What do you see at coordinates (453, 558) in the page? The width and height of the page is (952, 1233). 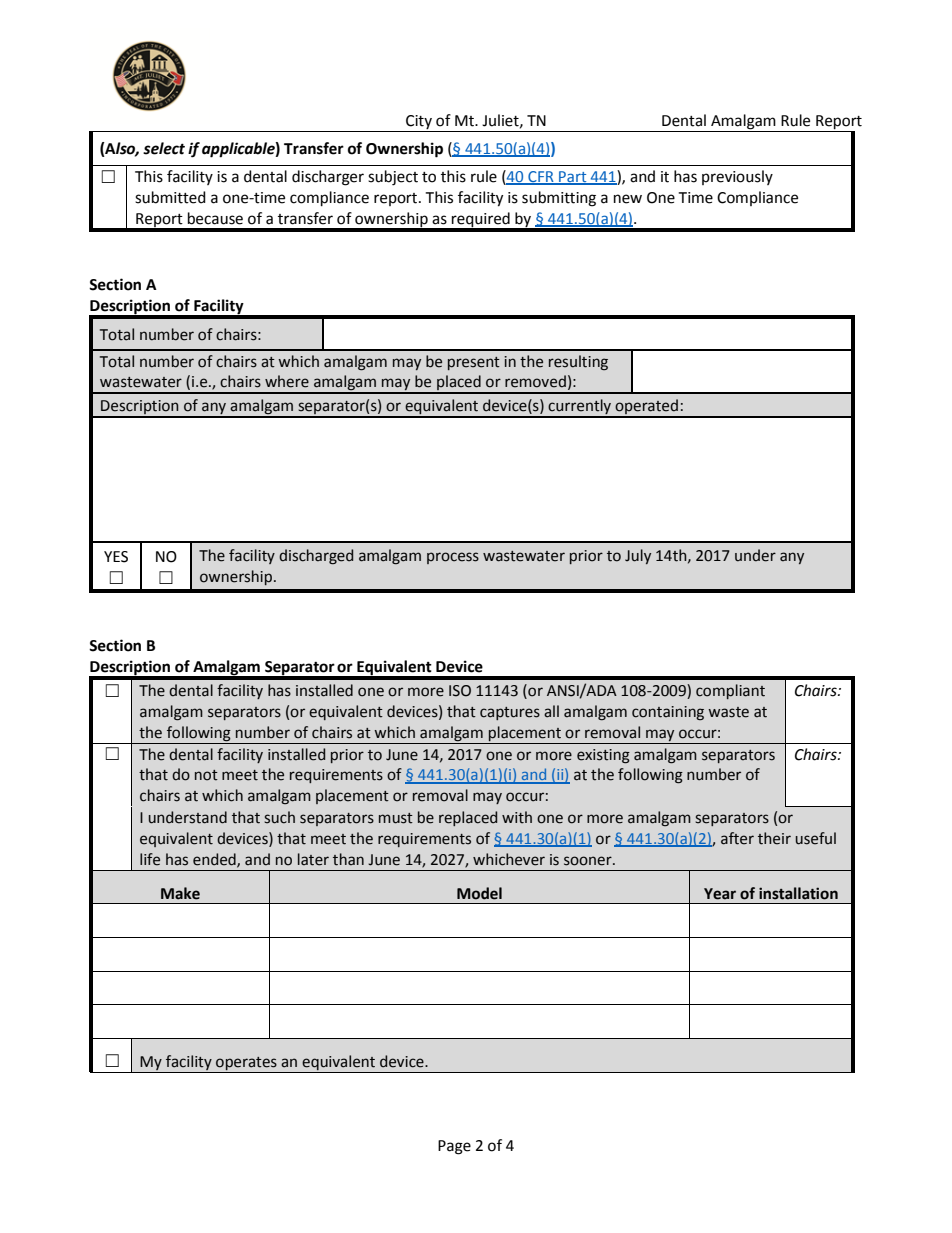 I see `process` at bounding box center [453, 558].
